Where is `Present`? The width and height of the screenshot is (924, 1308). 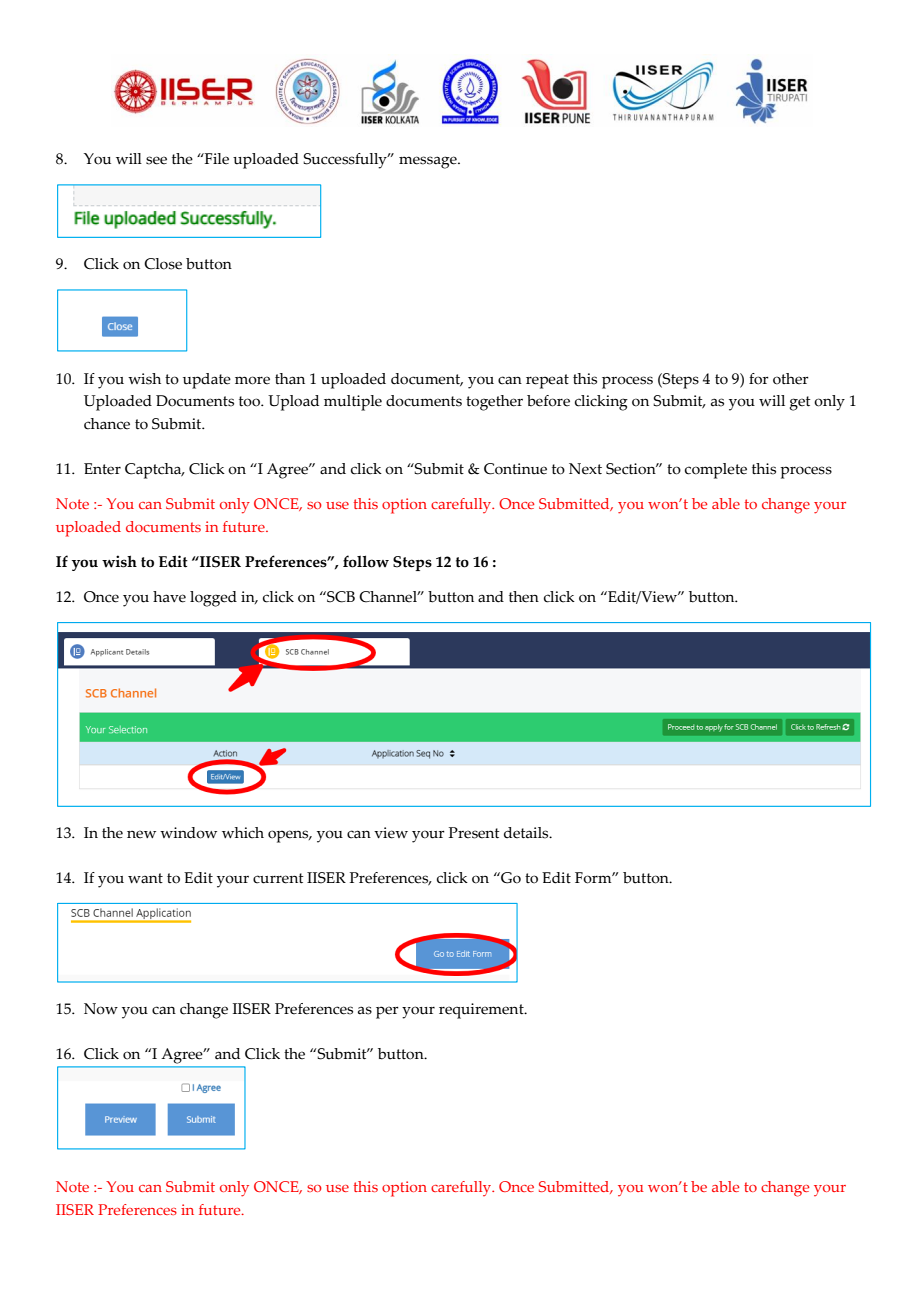
Present is located at coordinates (474, 833).
